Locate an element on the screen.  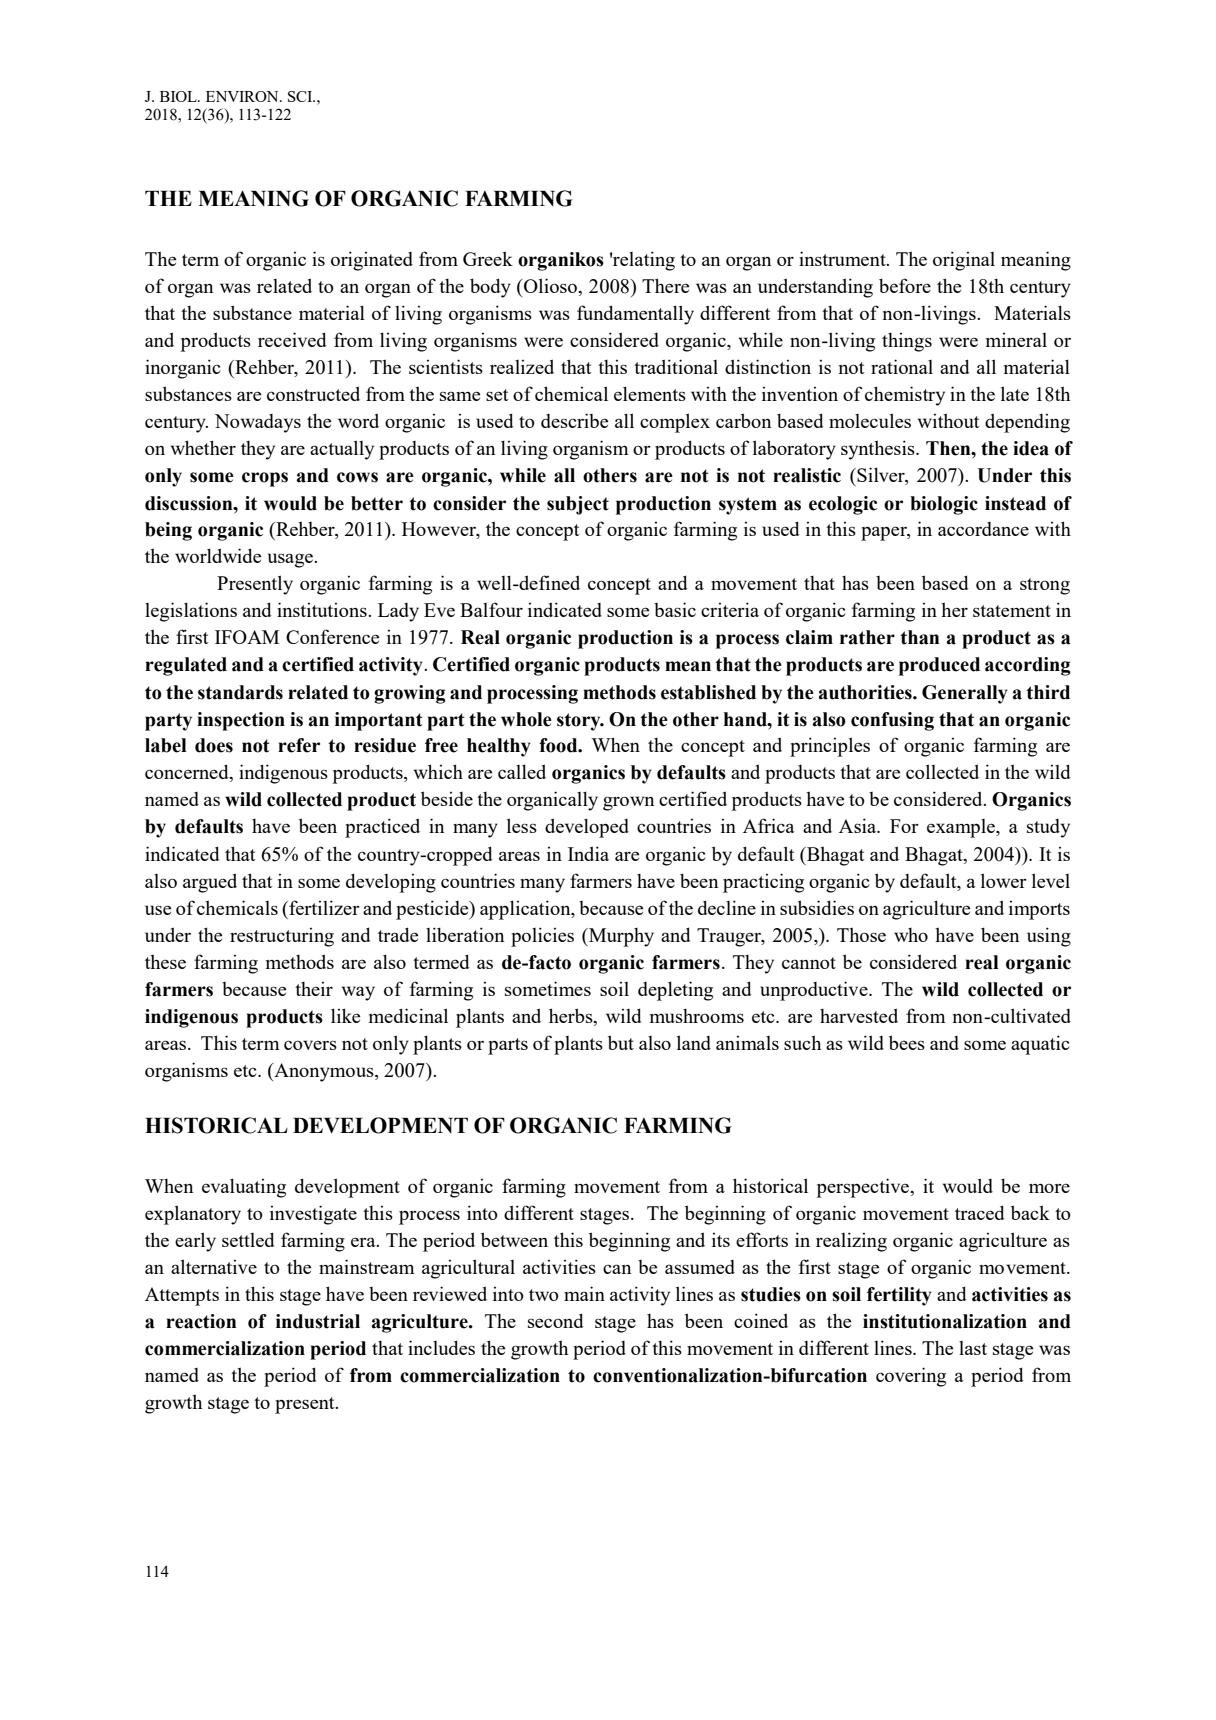
Greek is located at coordinates (488, 258).
